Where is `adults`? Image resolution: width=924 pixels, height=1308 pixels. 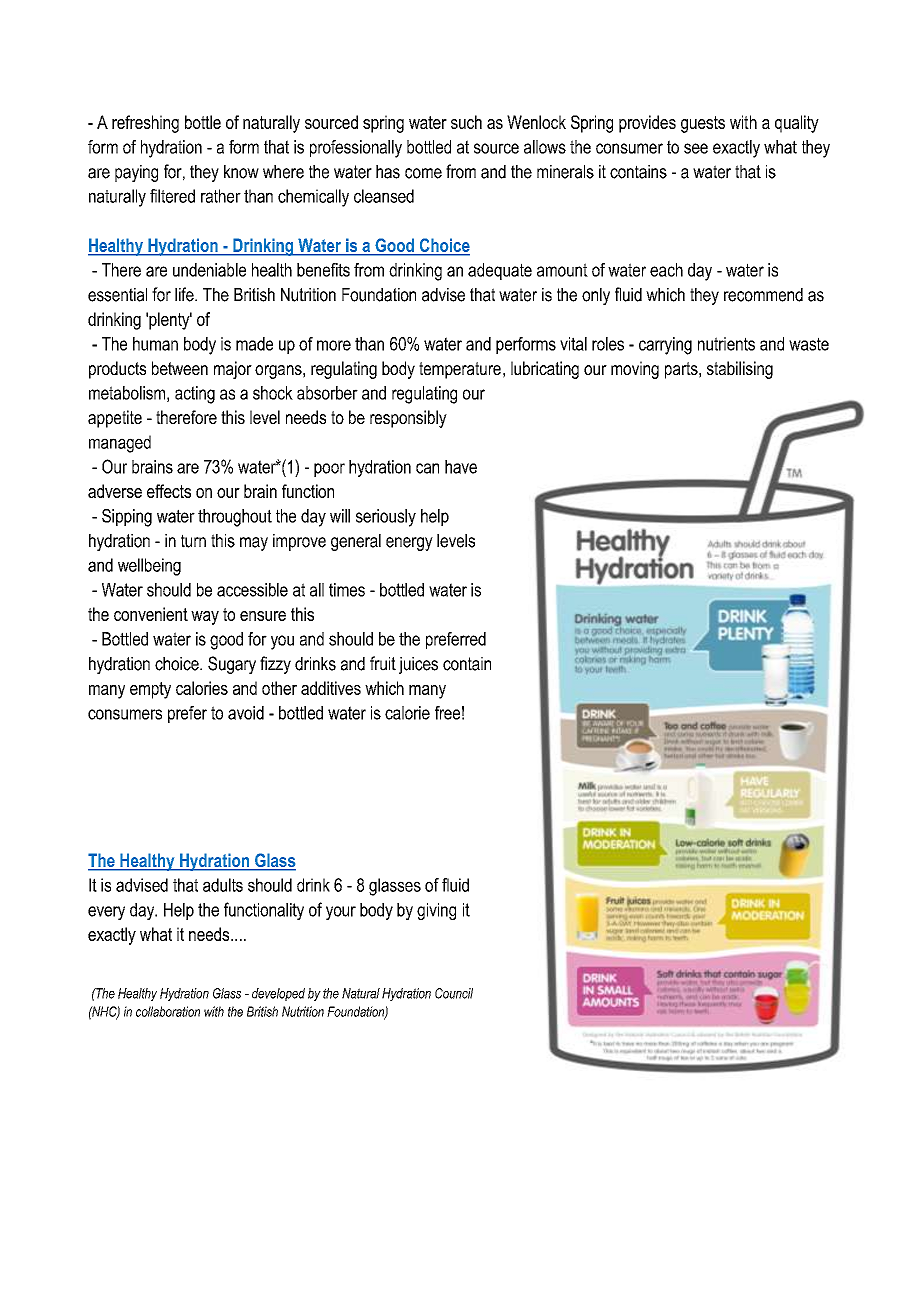 adults is located at coordinates (223, 885).
